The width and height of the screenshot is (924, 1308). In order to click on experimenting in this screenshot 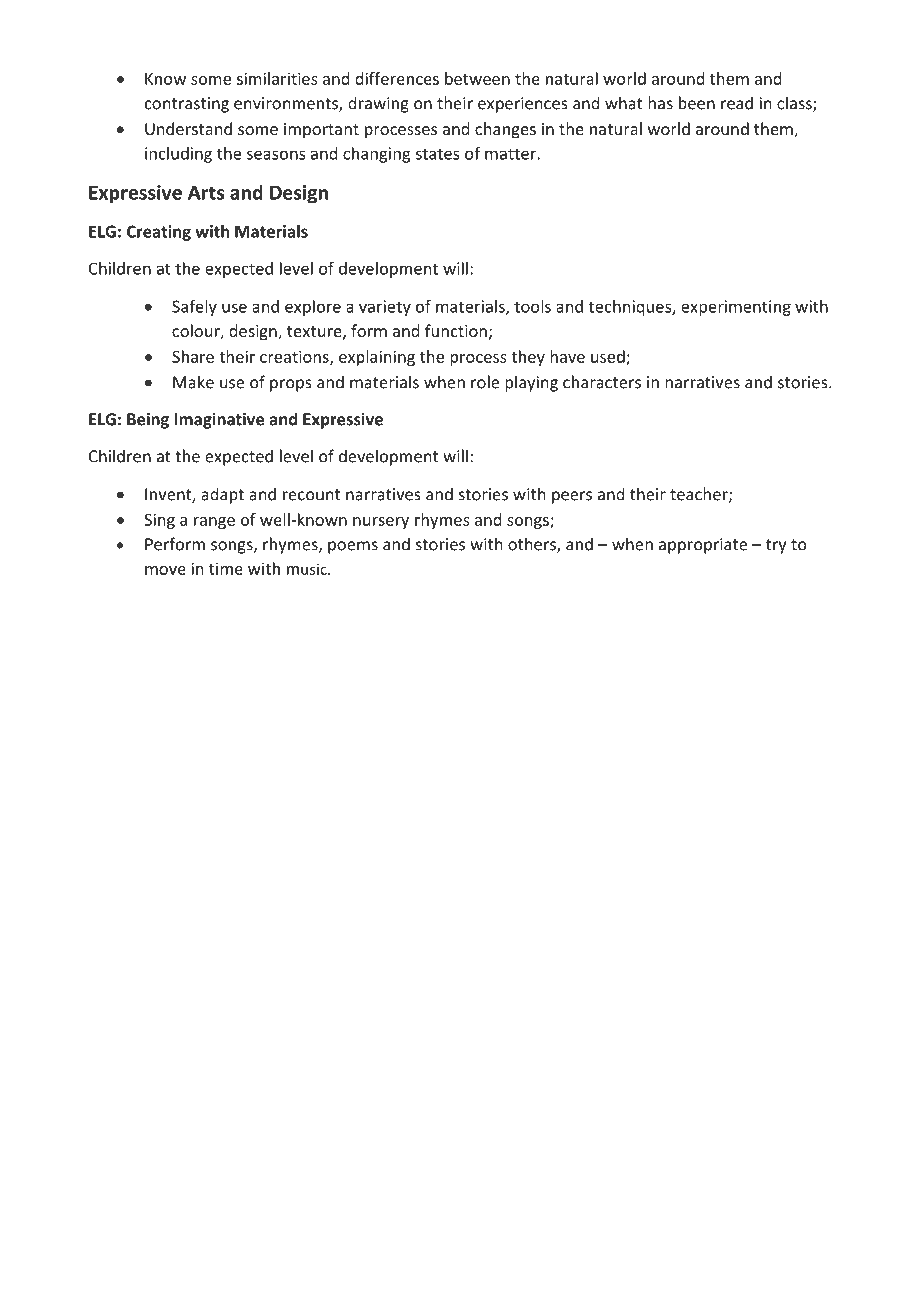, I will do `click(736, 308)`.
